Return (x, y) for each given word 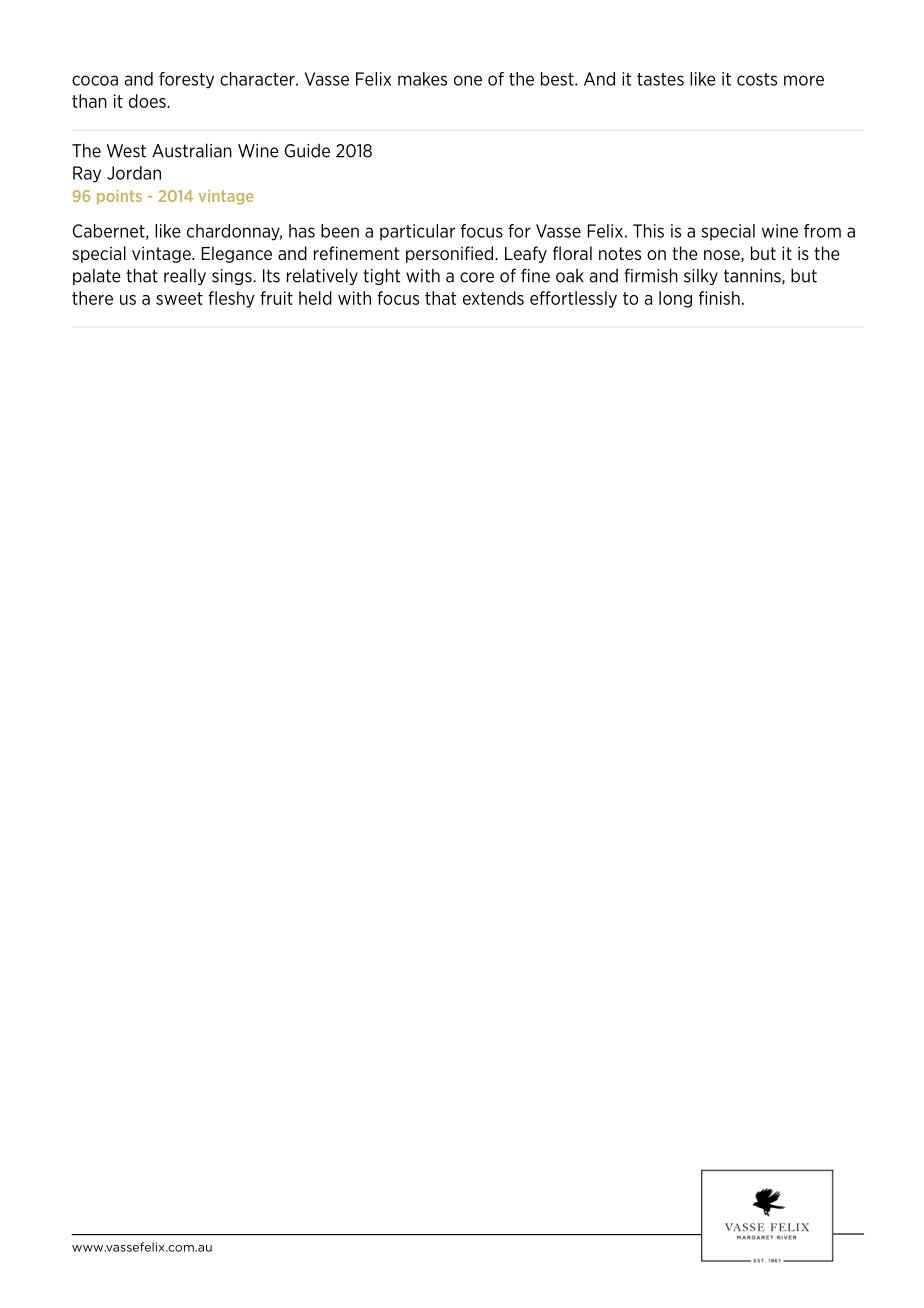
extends (493, 298)
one (468, 80)
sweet (179, 298)
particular (417, 232)
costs (757, 79)
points (119, 197)
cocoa (95, 80)
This (648, 231)
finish (719, 298)
